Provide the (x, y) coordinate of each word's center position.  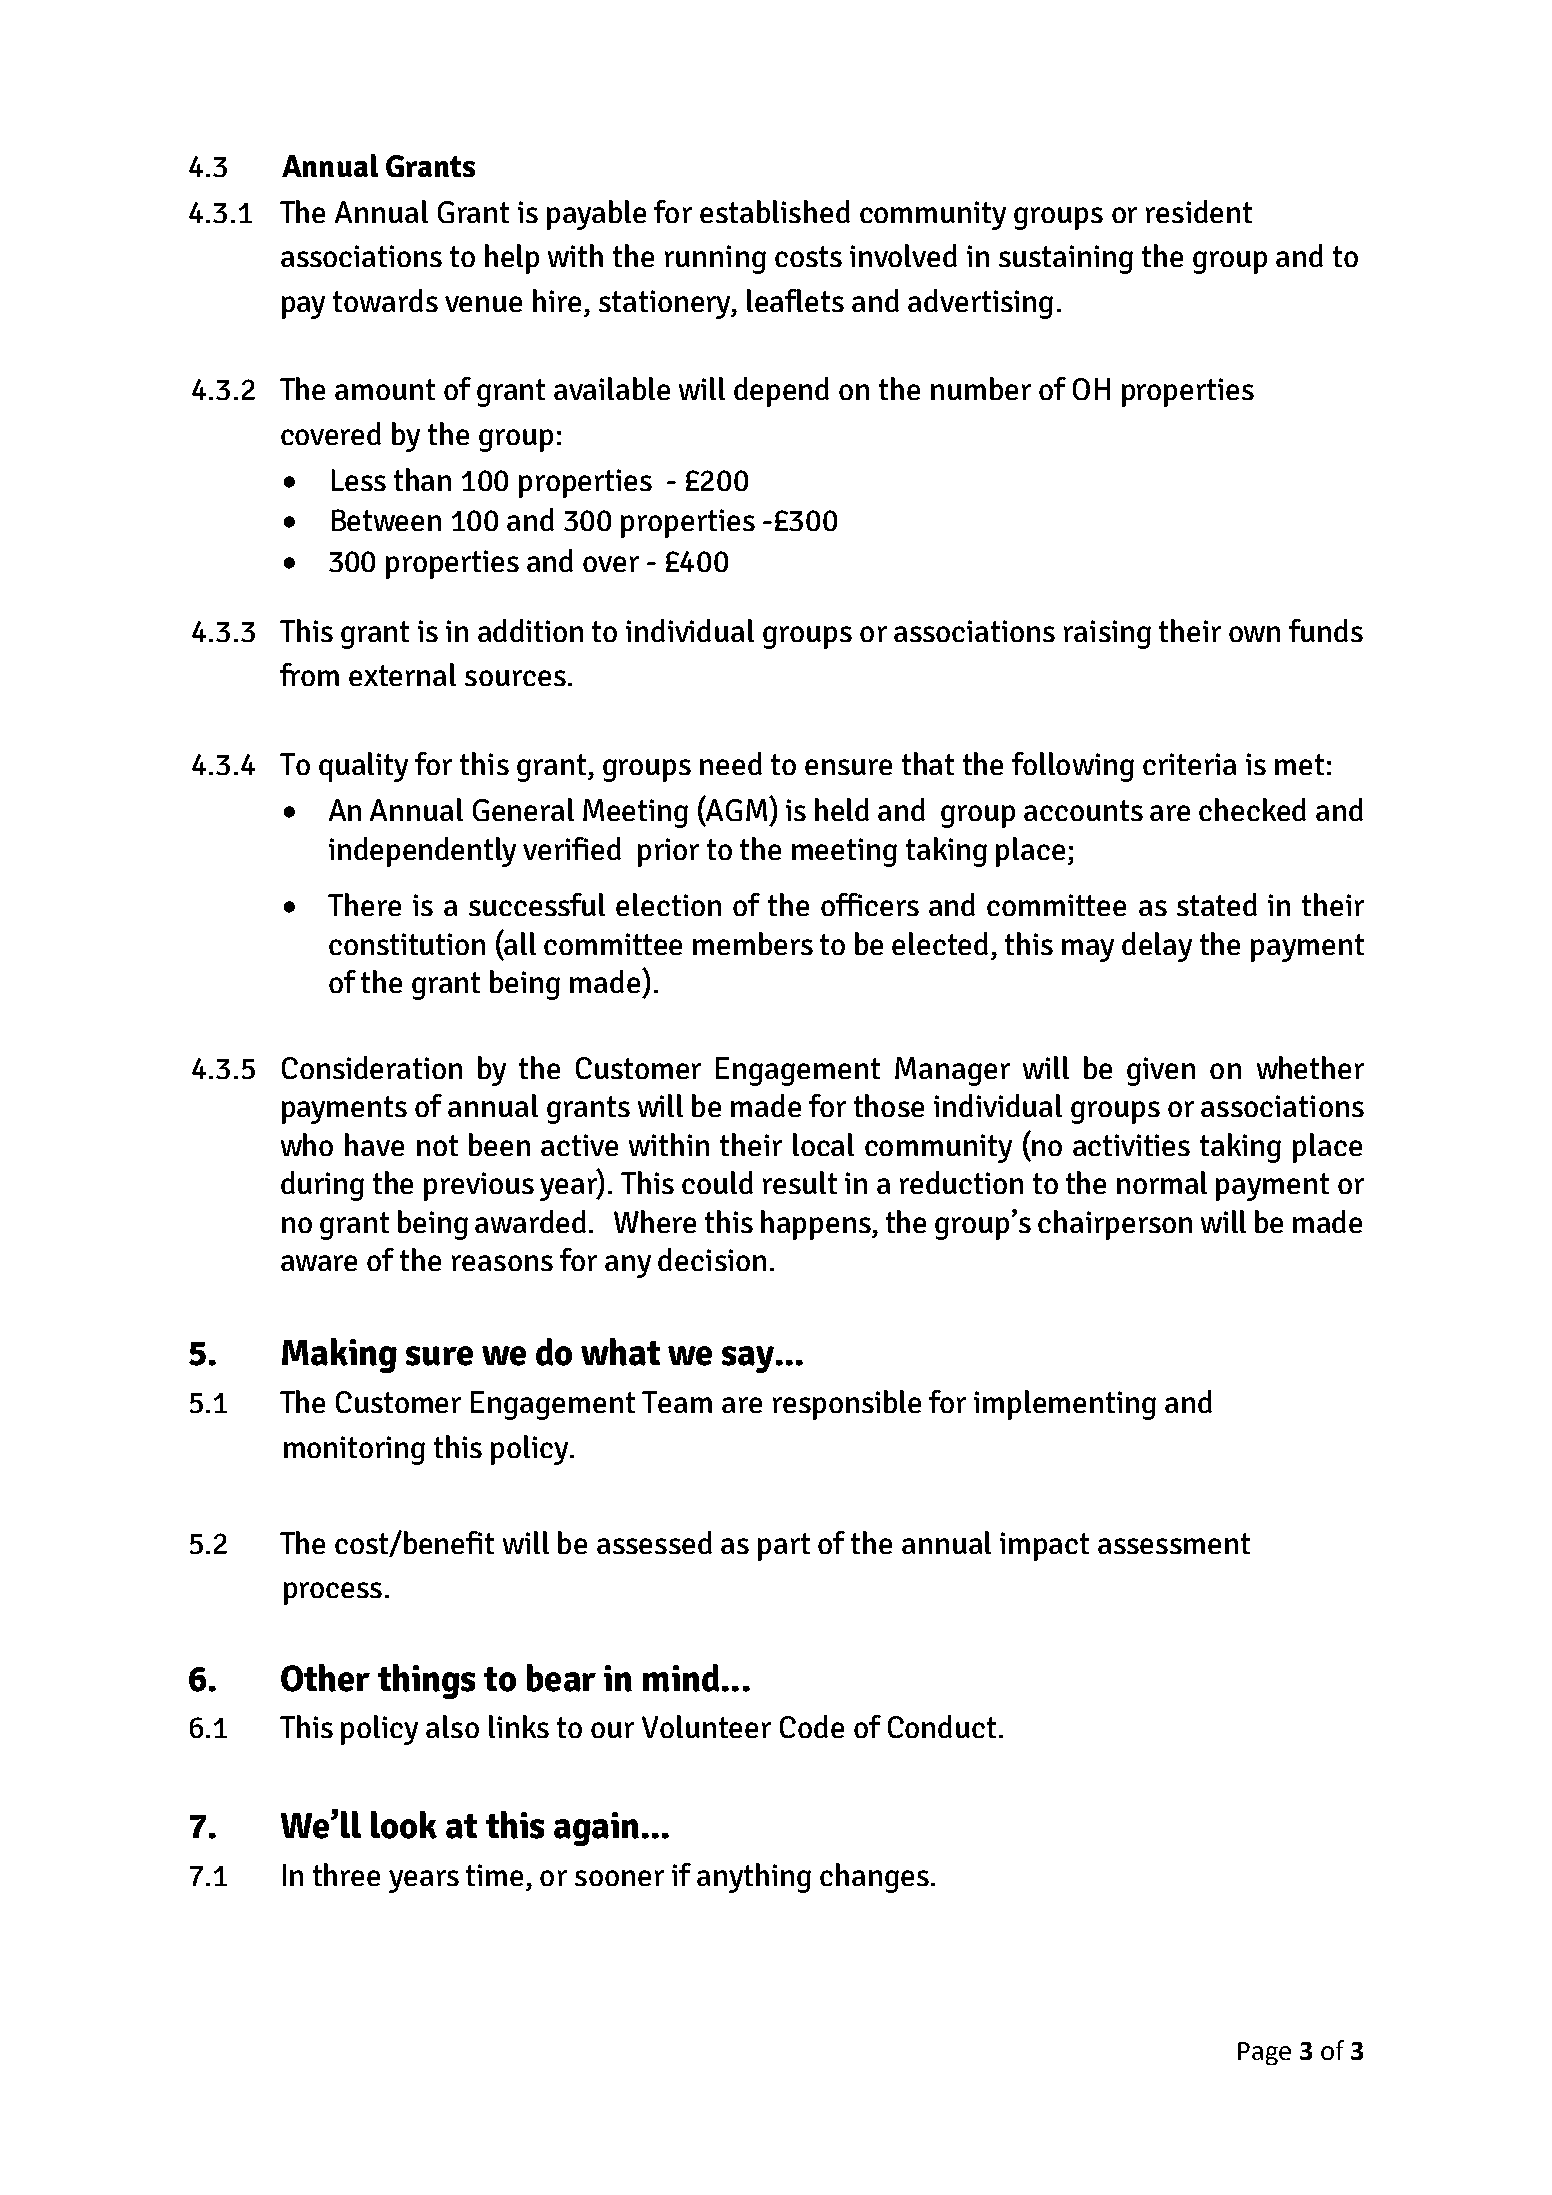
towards (385, 300)
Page (1264, 2053)
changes (874, 1878)
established (775, 211)
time (494, 1875)
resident (1199, 211)
